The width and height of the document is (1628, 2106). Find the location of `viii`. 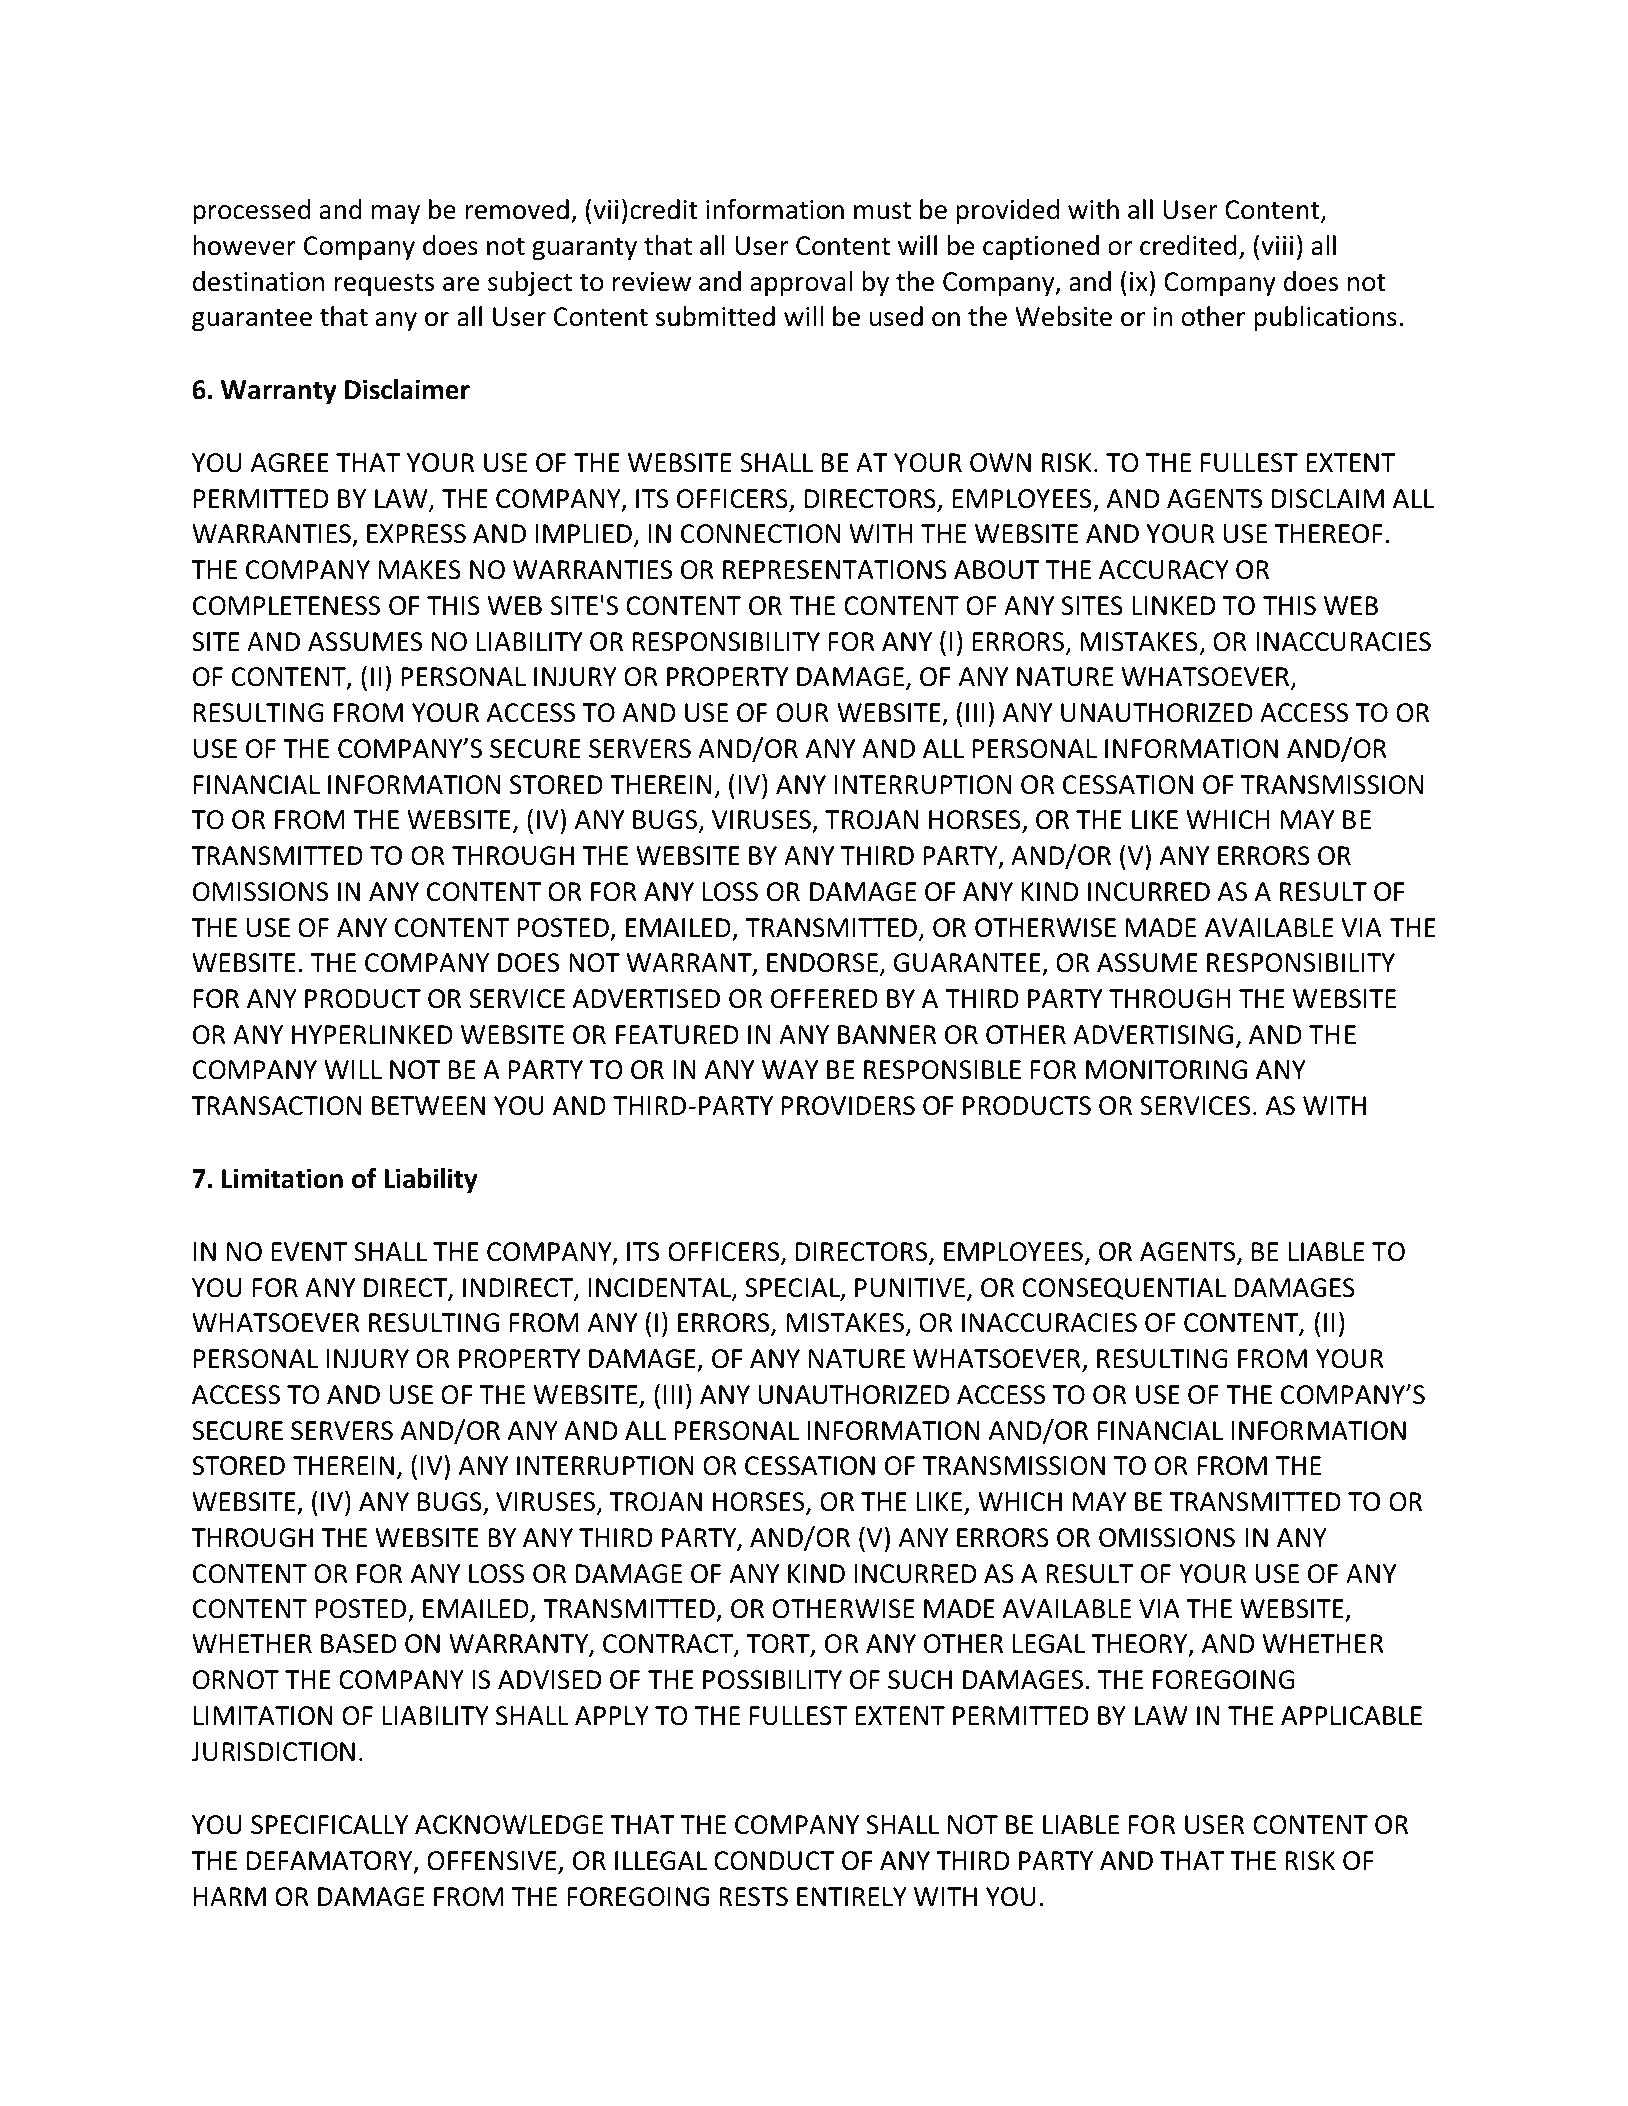

viii is located at coordinates (1277, 245).
